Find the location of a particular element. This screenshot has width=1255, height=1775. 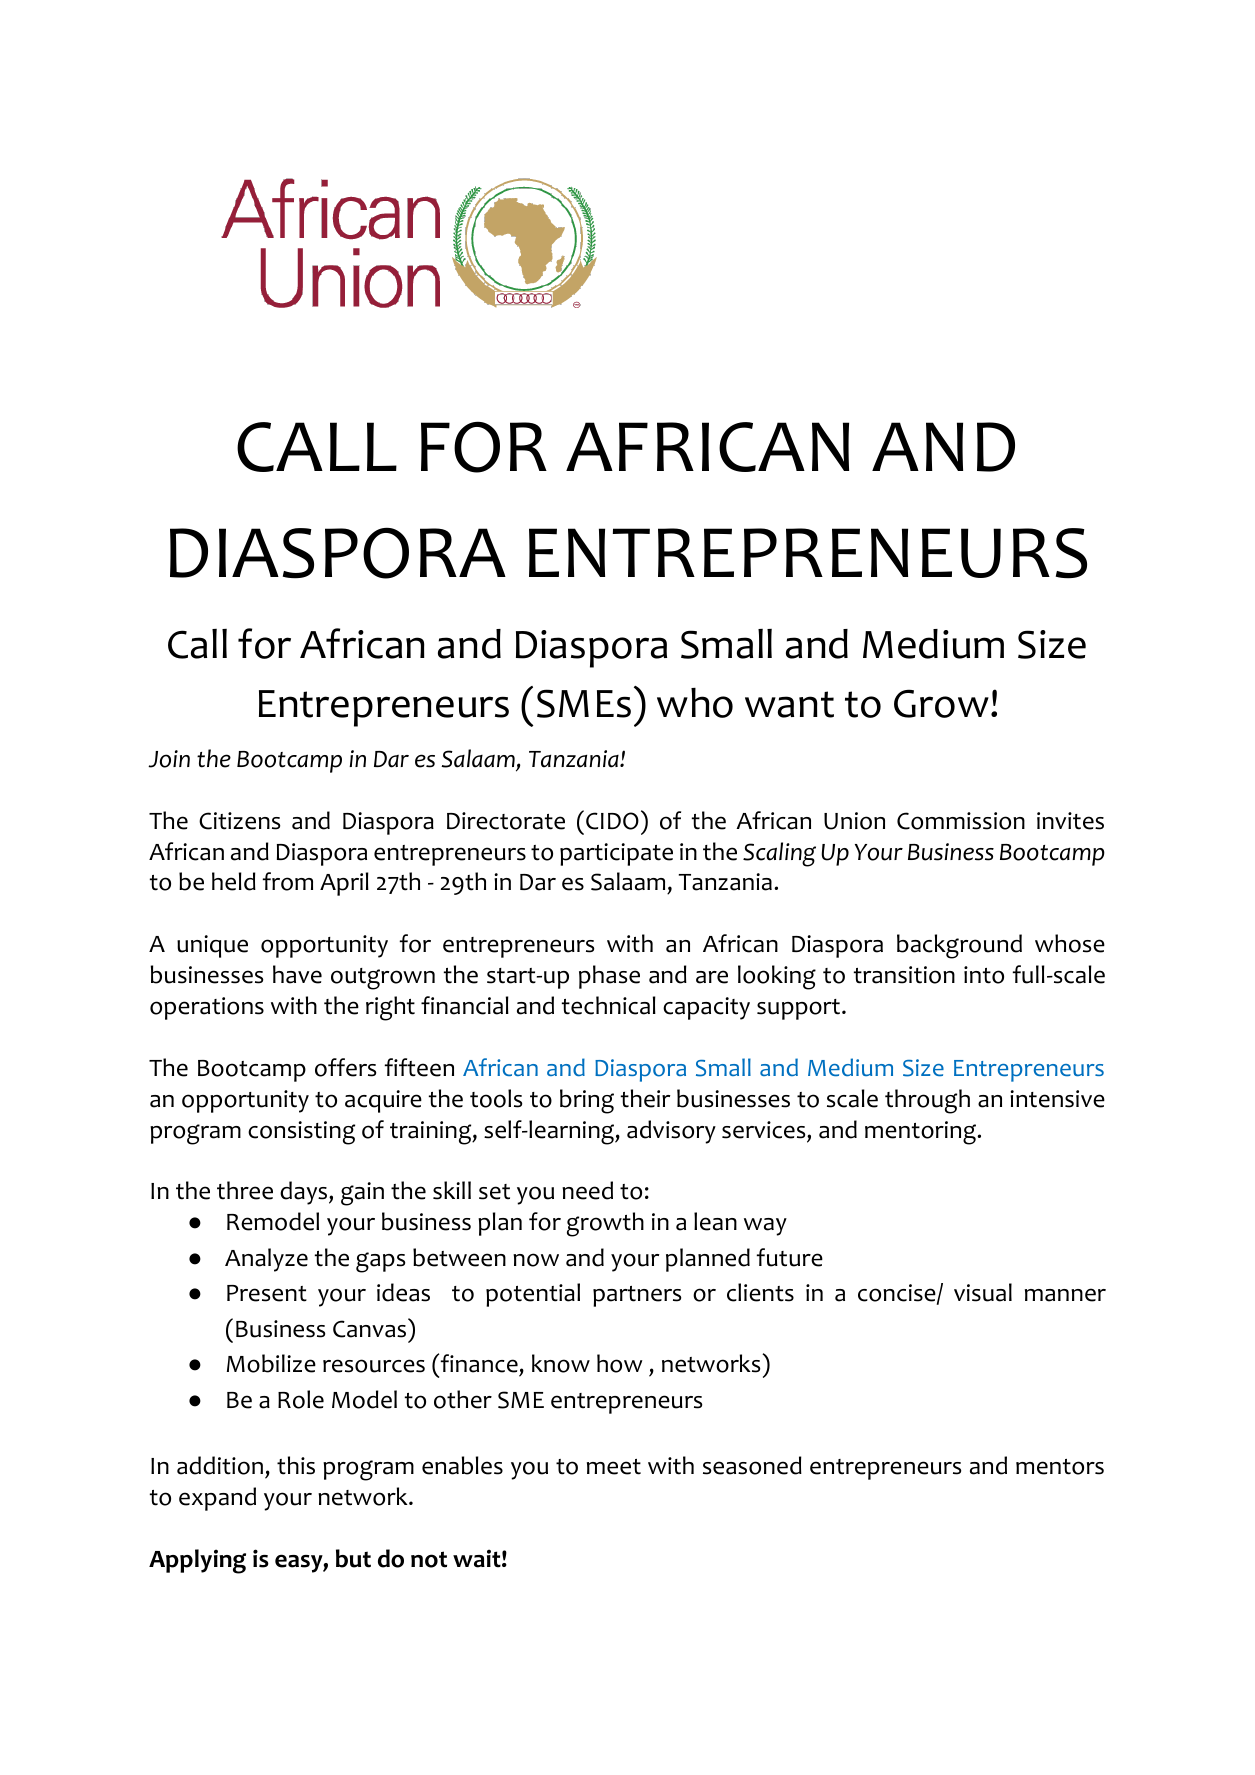

but is located at coordinates (353, 1558).
